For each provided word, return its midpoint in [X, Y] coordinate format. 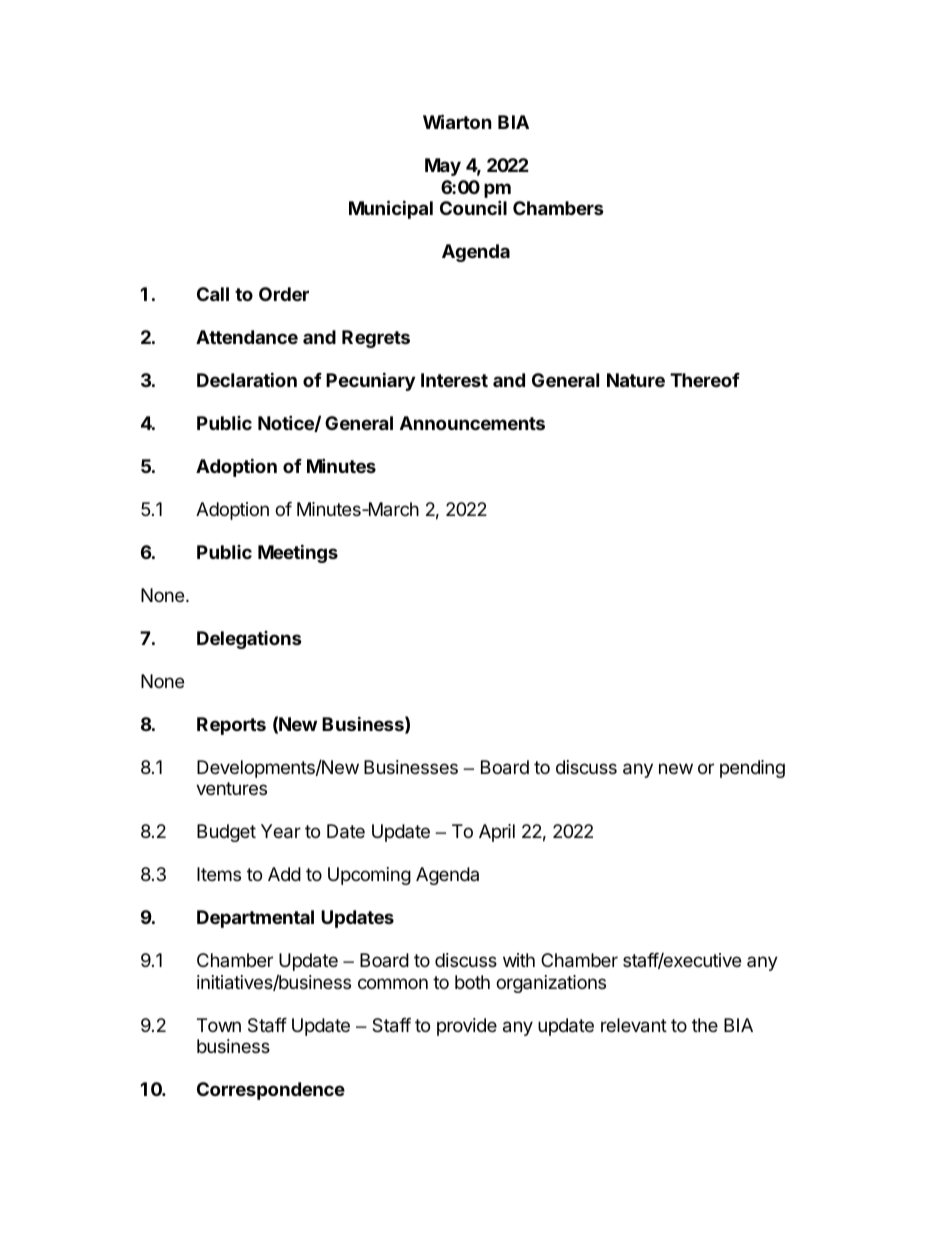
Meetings [298, 553]
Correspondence [271, 1091]
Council [473, 207]
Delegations [249, 640]
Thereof [705, 380]
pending [752, 769]
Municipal [391, 209]
